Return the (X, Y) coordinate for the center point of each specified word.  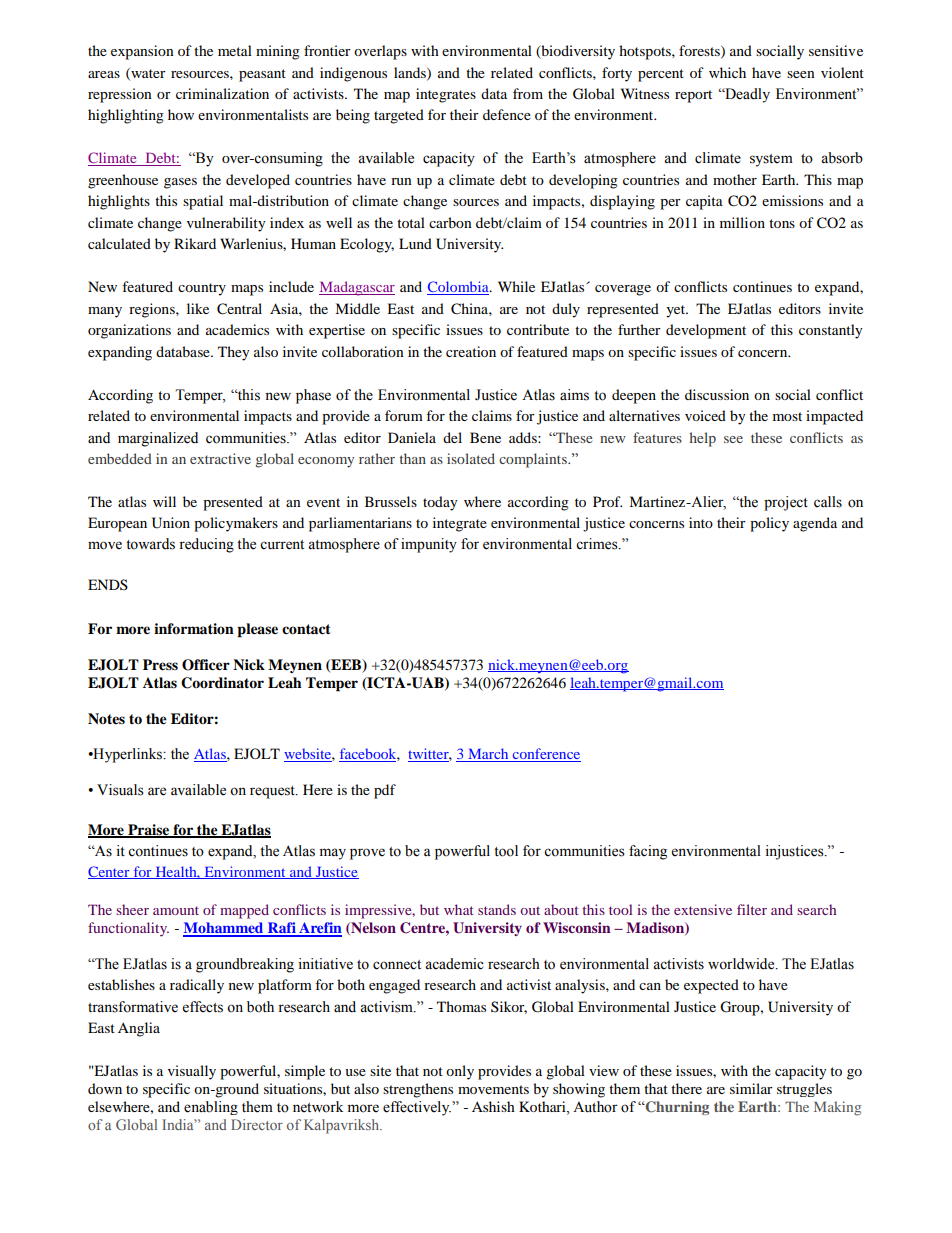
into (701, 522)
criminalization (222, 93)
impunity (429, 545)
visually (192, 1072)
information (194, 628)
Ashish (493, 1106)
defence (507, 114)
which (727, 72)
